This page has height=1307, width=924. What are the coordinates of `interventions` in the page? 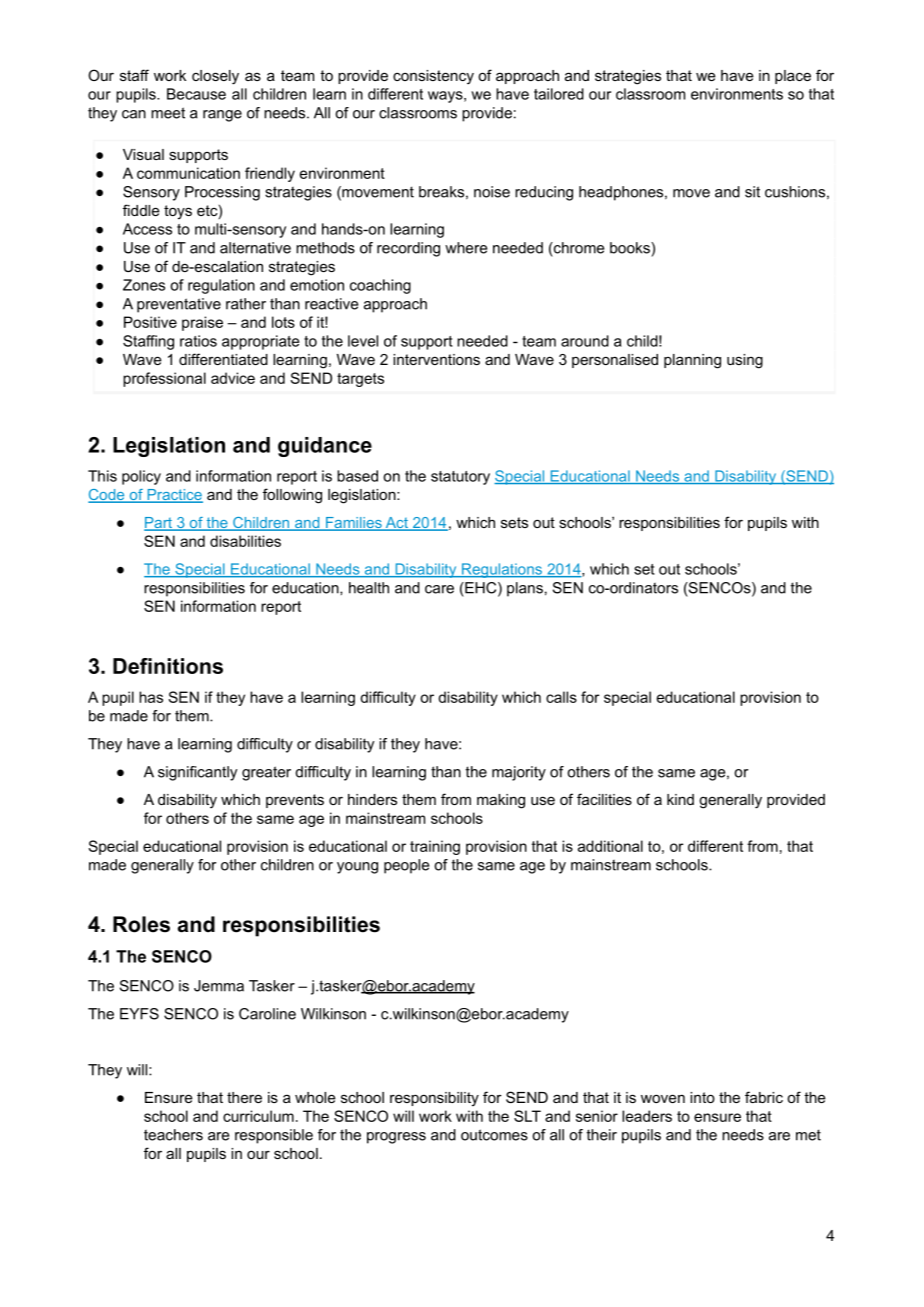 It's located at (436, 359).
